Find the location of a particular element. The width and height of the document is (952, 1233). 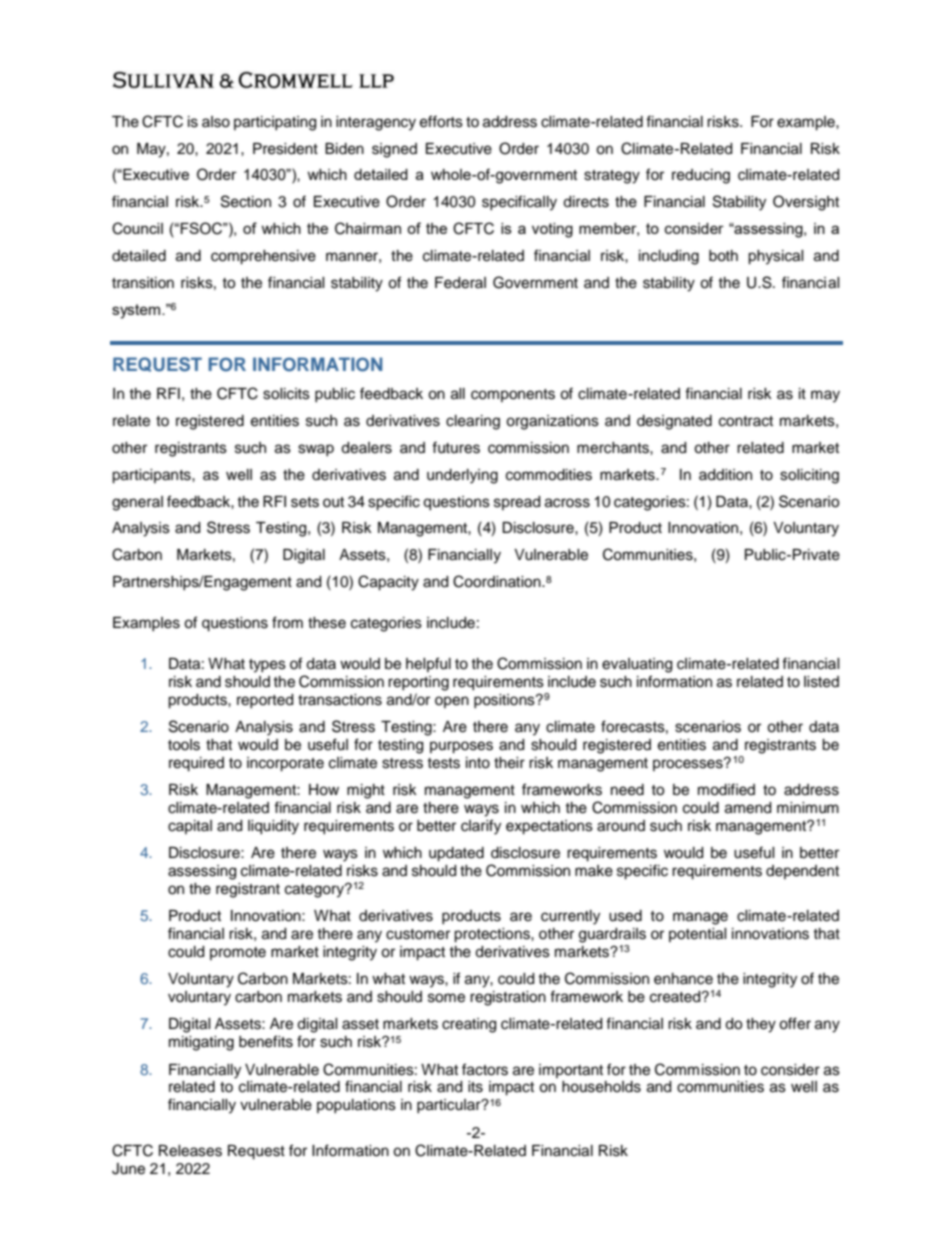

efforts is located at coordinates (441, 121).
